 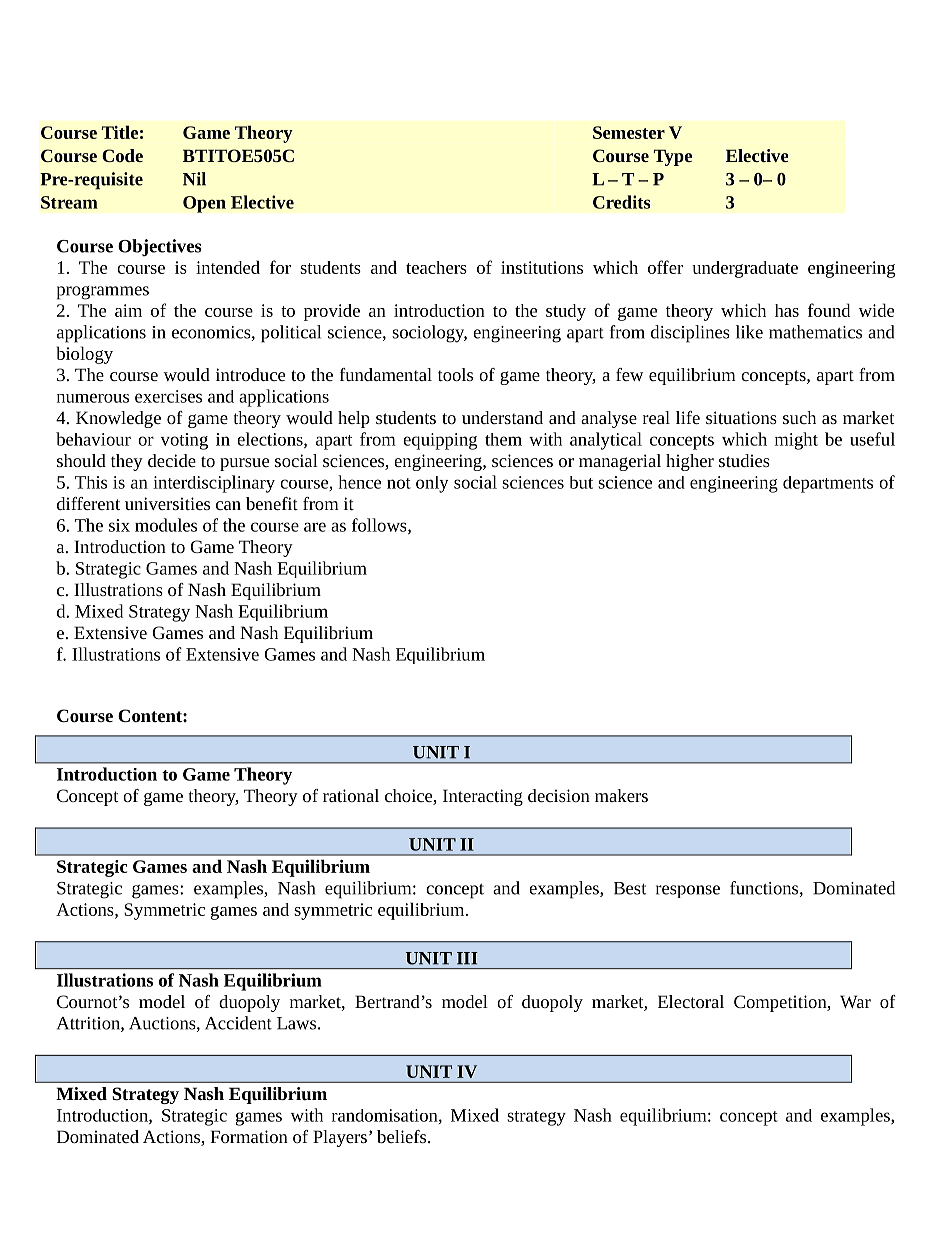 I want to click on modules, so click(x=166, y=525).
